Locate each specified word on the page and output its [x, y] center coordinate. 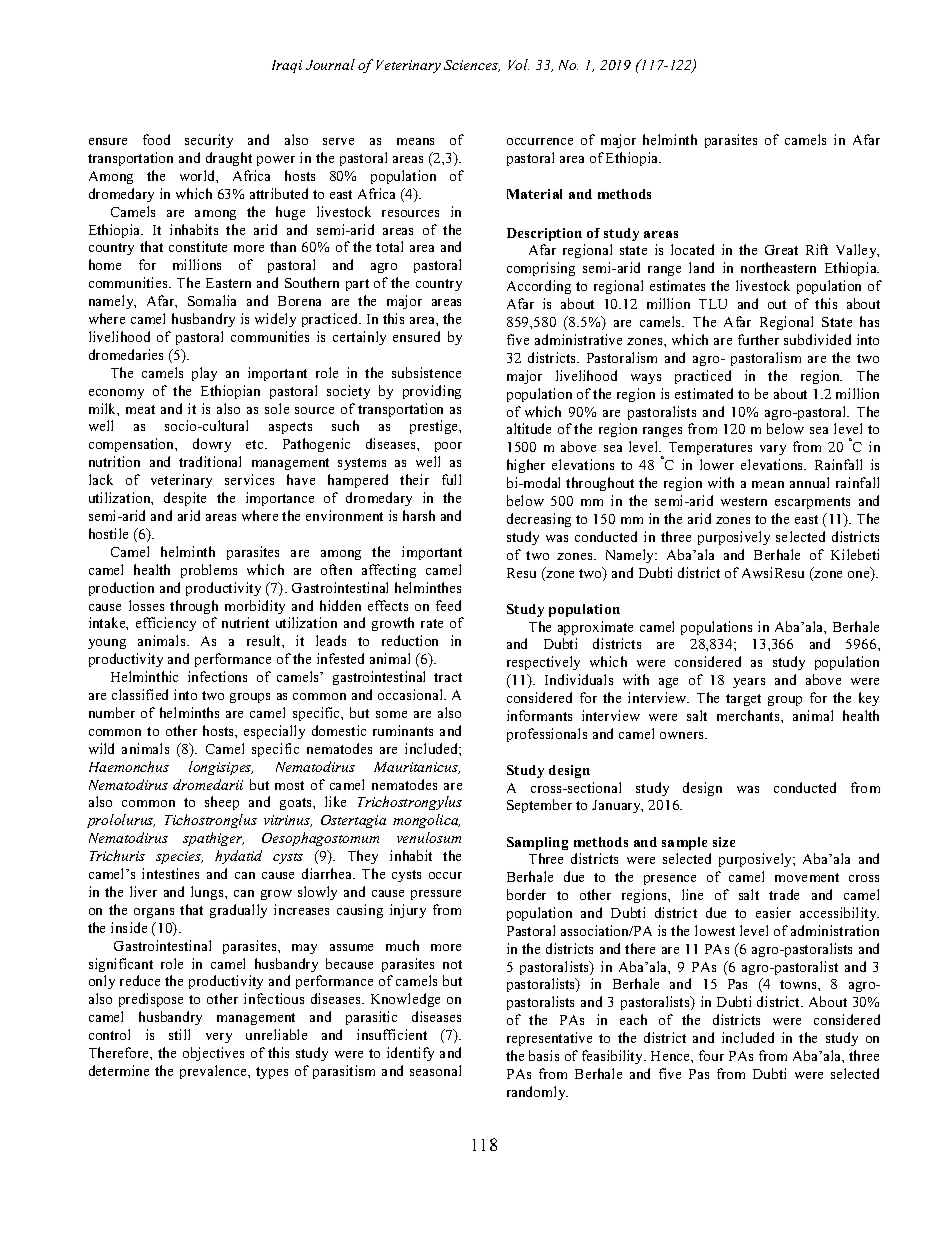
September [539, 806]
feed [448, 605]
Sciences [472, 66]
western [744, 501]
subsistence [426, 372]
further [758, 339]
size [724, 842]
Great [781, 250]
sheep [222, 803]
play [204, 374]
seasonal [435, 1070]
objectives [213, 1054]
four [711, 1055]
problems [209, 571]
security [209, 141]
